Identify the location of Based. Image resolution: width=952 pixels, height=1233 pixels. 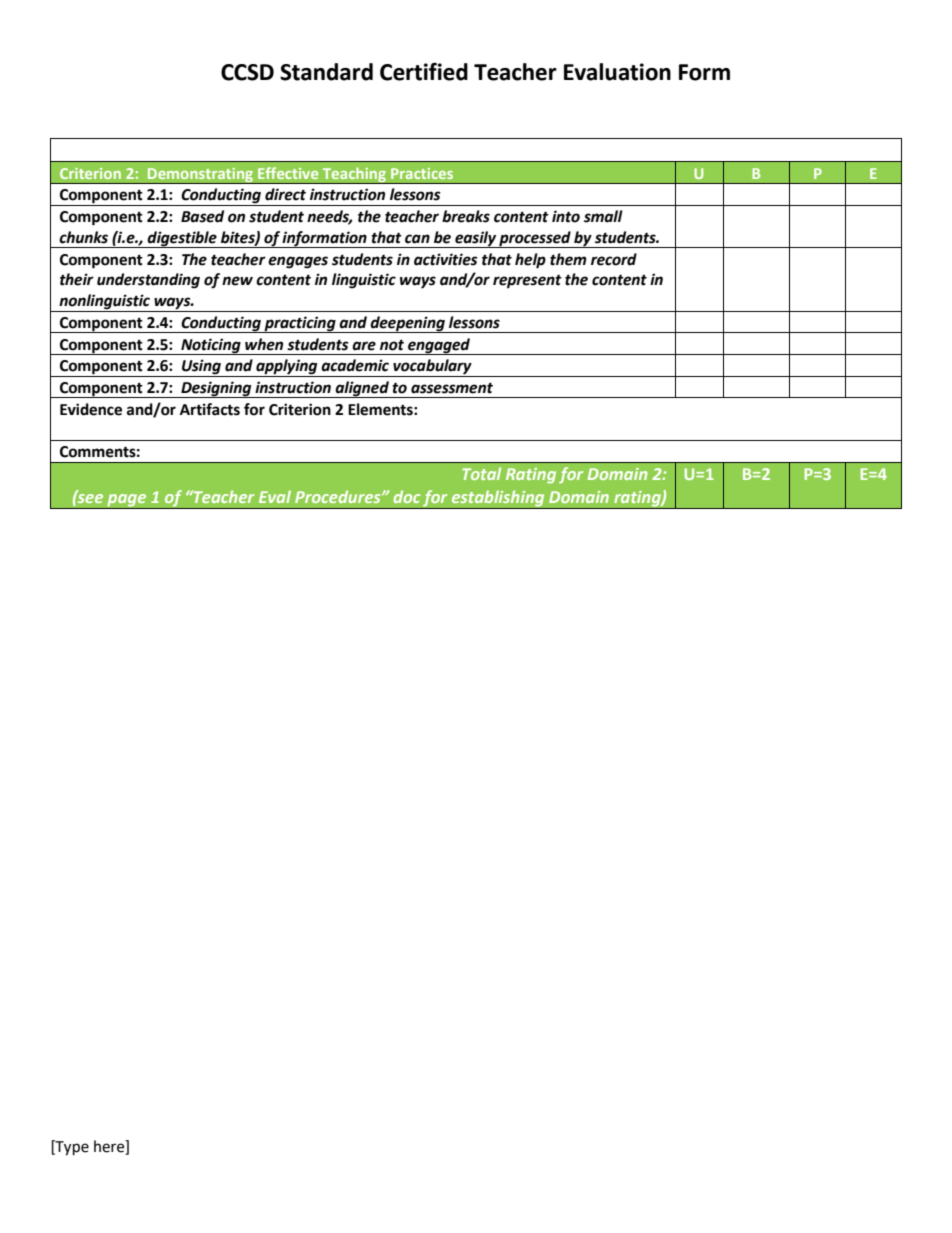
(202, 216).
